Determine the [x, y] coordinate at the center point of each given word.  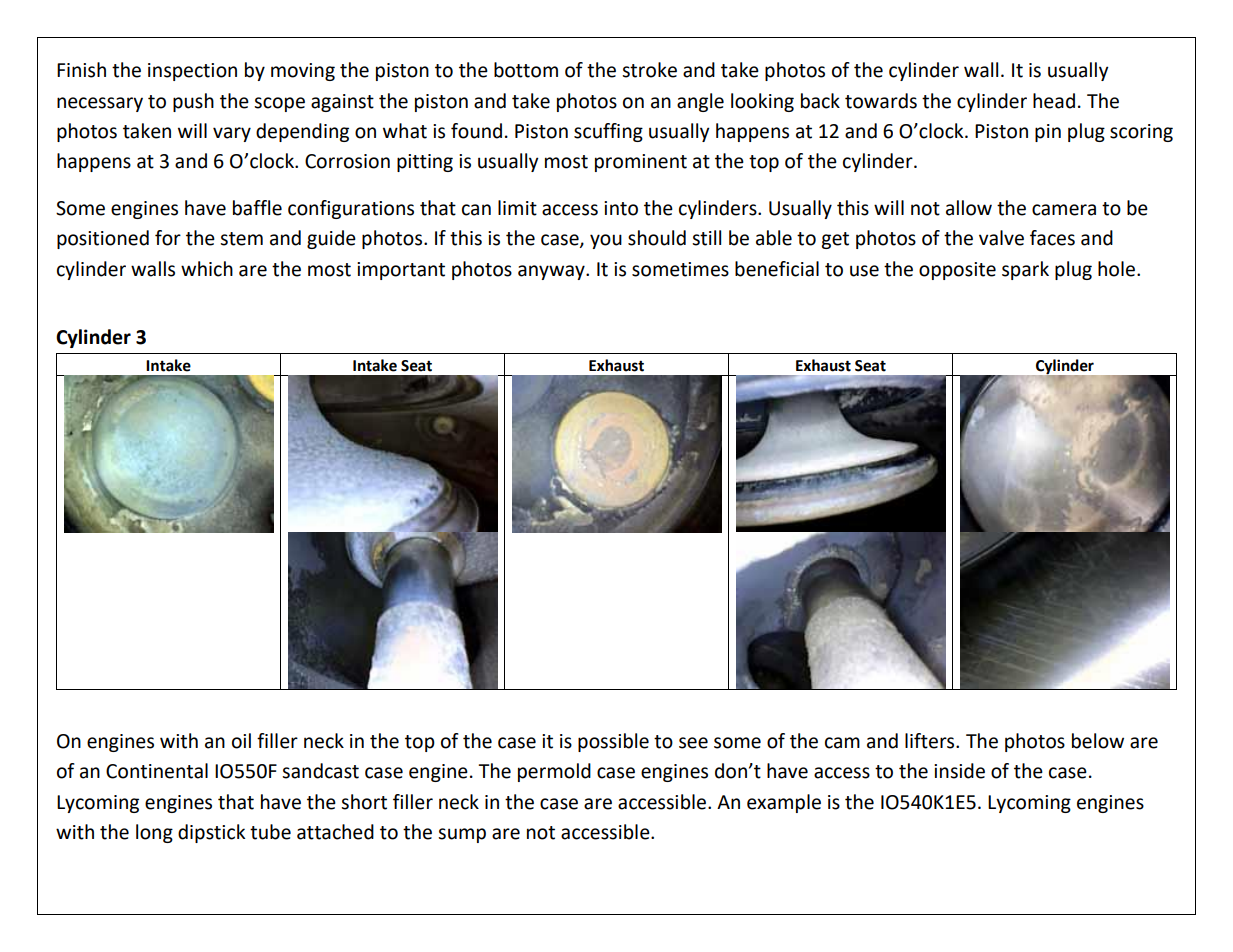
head [1054, 101]
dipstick [211, 833]
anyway [552, 272]
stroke [649, 70]
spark [1025, 270]
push [193, 102]
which [207, 269]
